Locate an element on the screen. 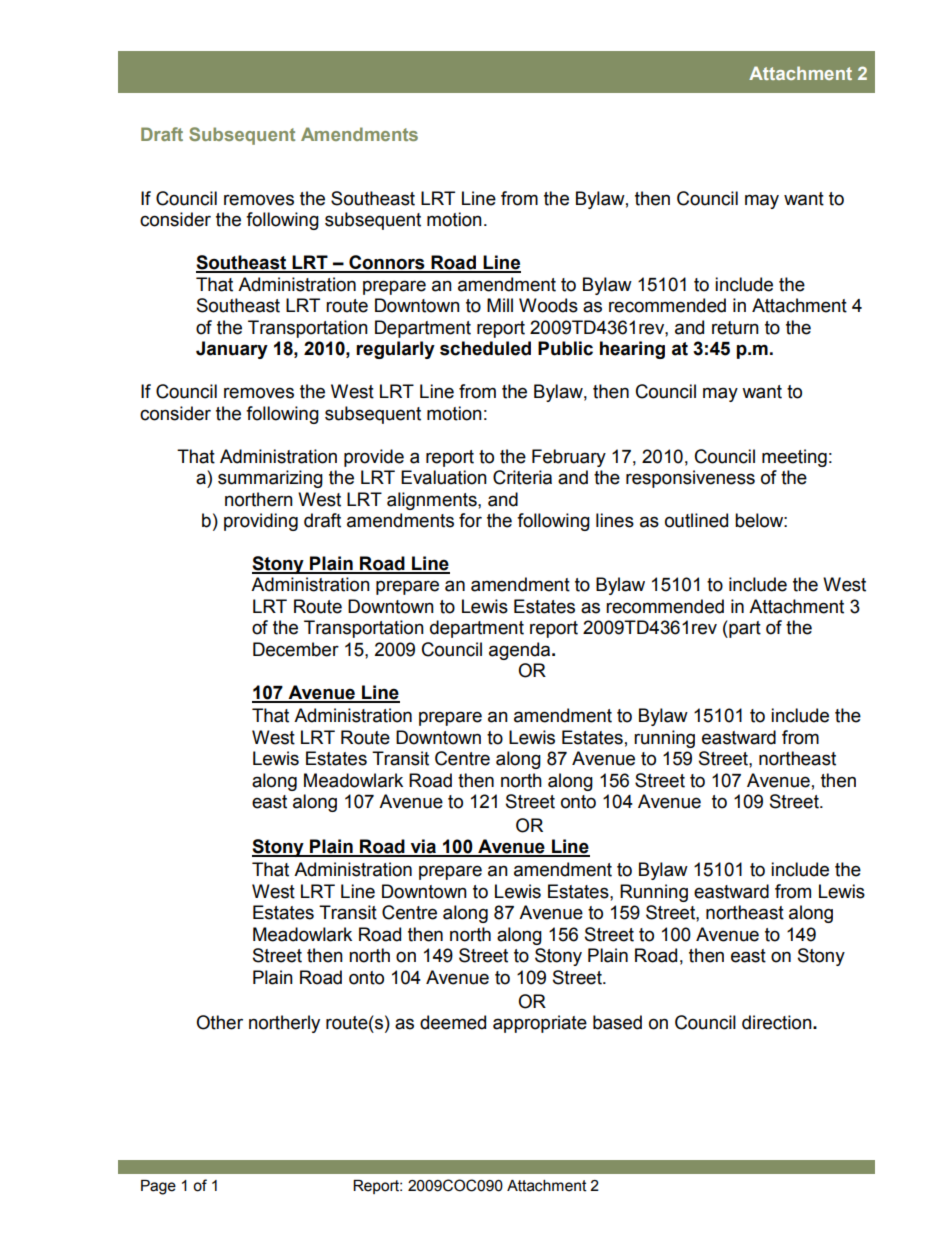 This screenshot has height=1233, width=952. via is located at coordinates (423, 847).
